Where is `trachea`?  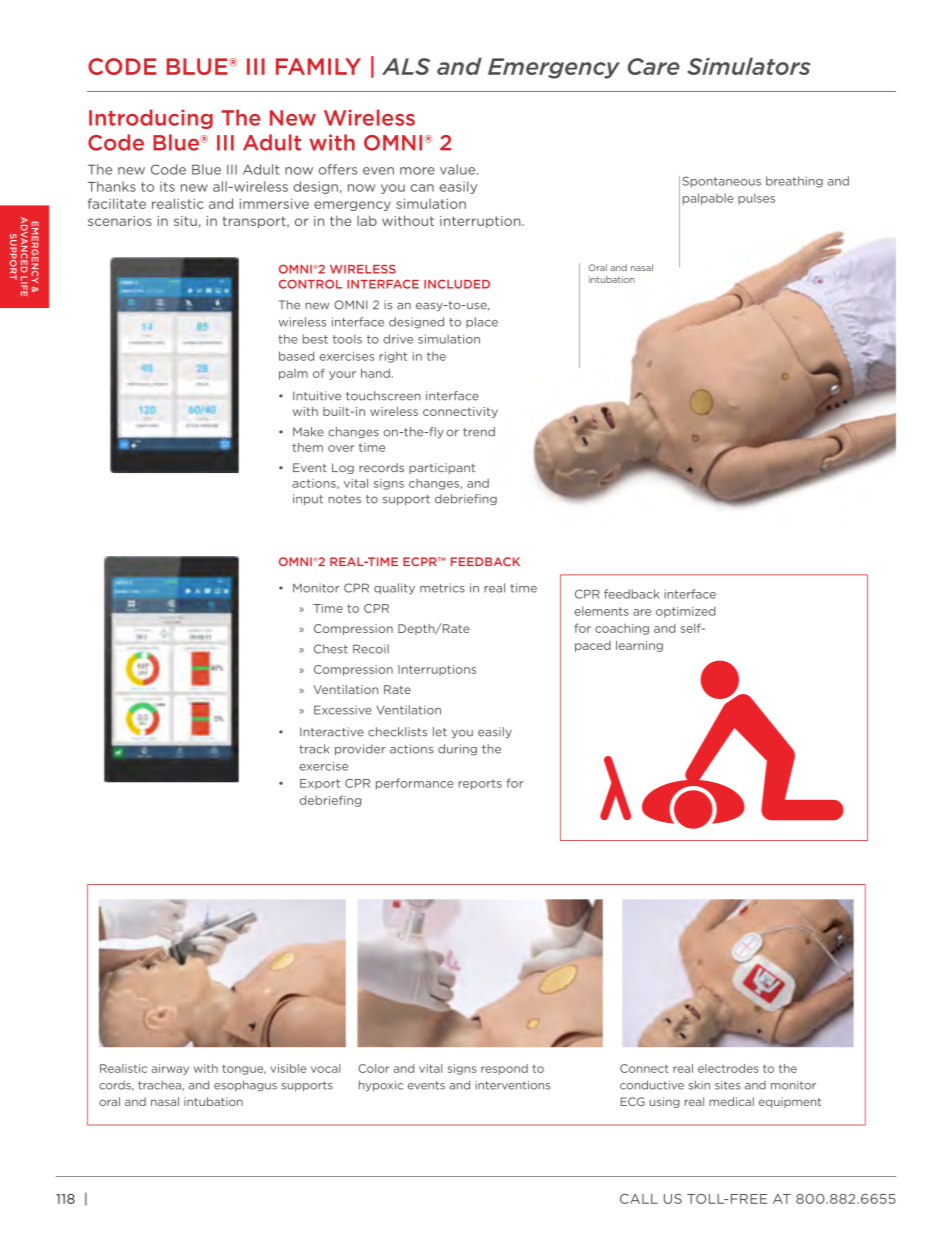
trachea is located at coordinates (160, 1086).
